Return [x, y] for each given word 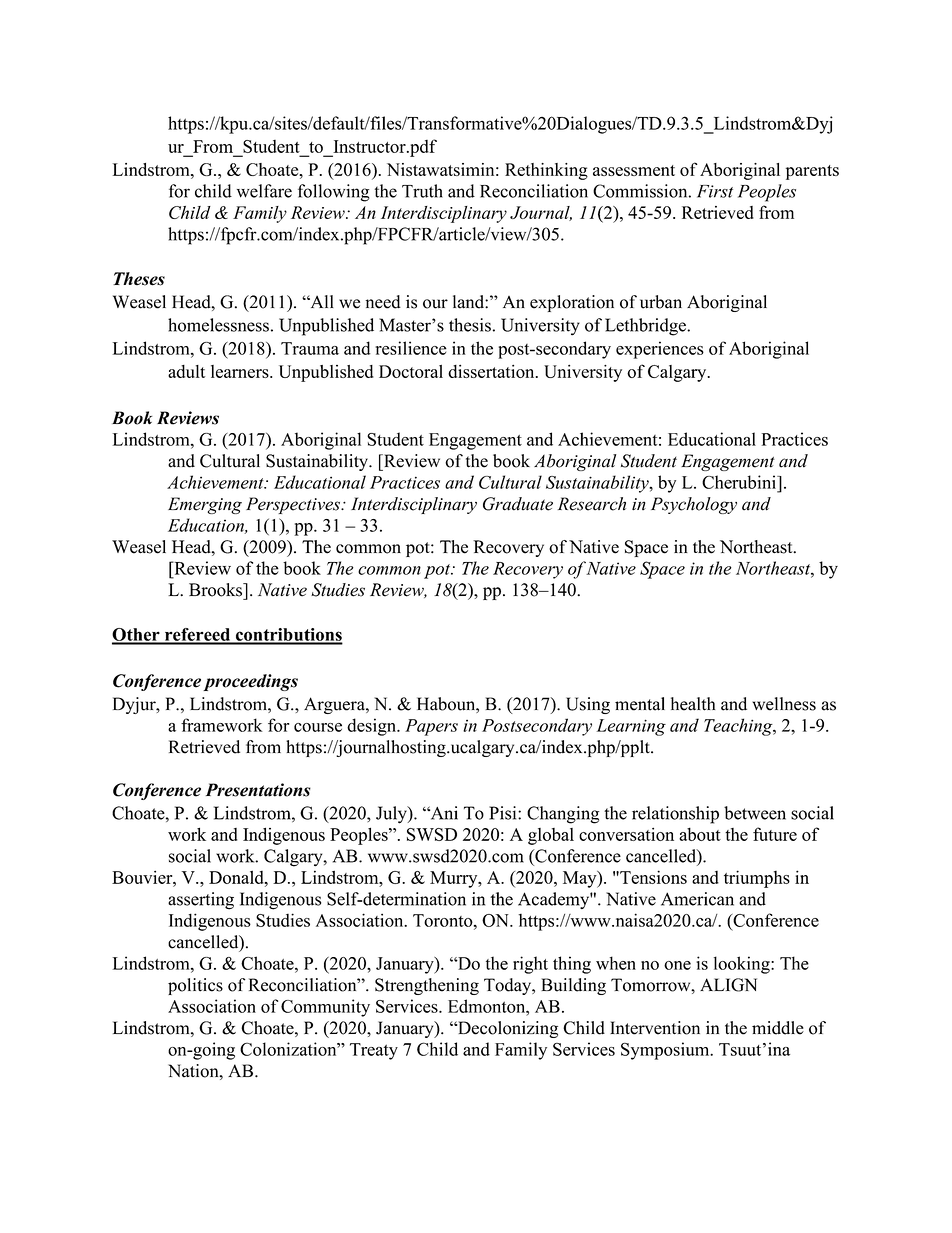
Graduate [518, 504]
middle [778, 1028]
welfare [264, 191]
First [715, 191]
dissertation [492, 371]
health [693, 704]
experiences [660, 350]
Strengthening [427, 986]
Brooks [216, 590]
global [551, 836]
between [755, 813]
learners [241, 371]
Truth [422, 191]
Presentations [258, 790]
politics [195, 986]
